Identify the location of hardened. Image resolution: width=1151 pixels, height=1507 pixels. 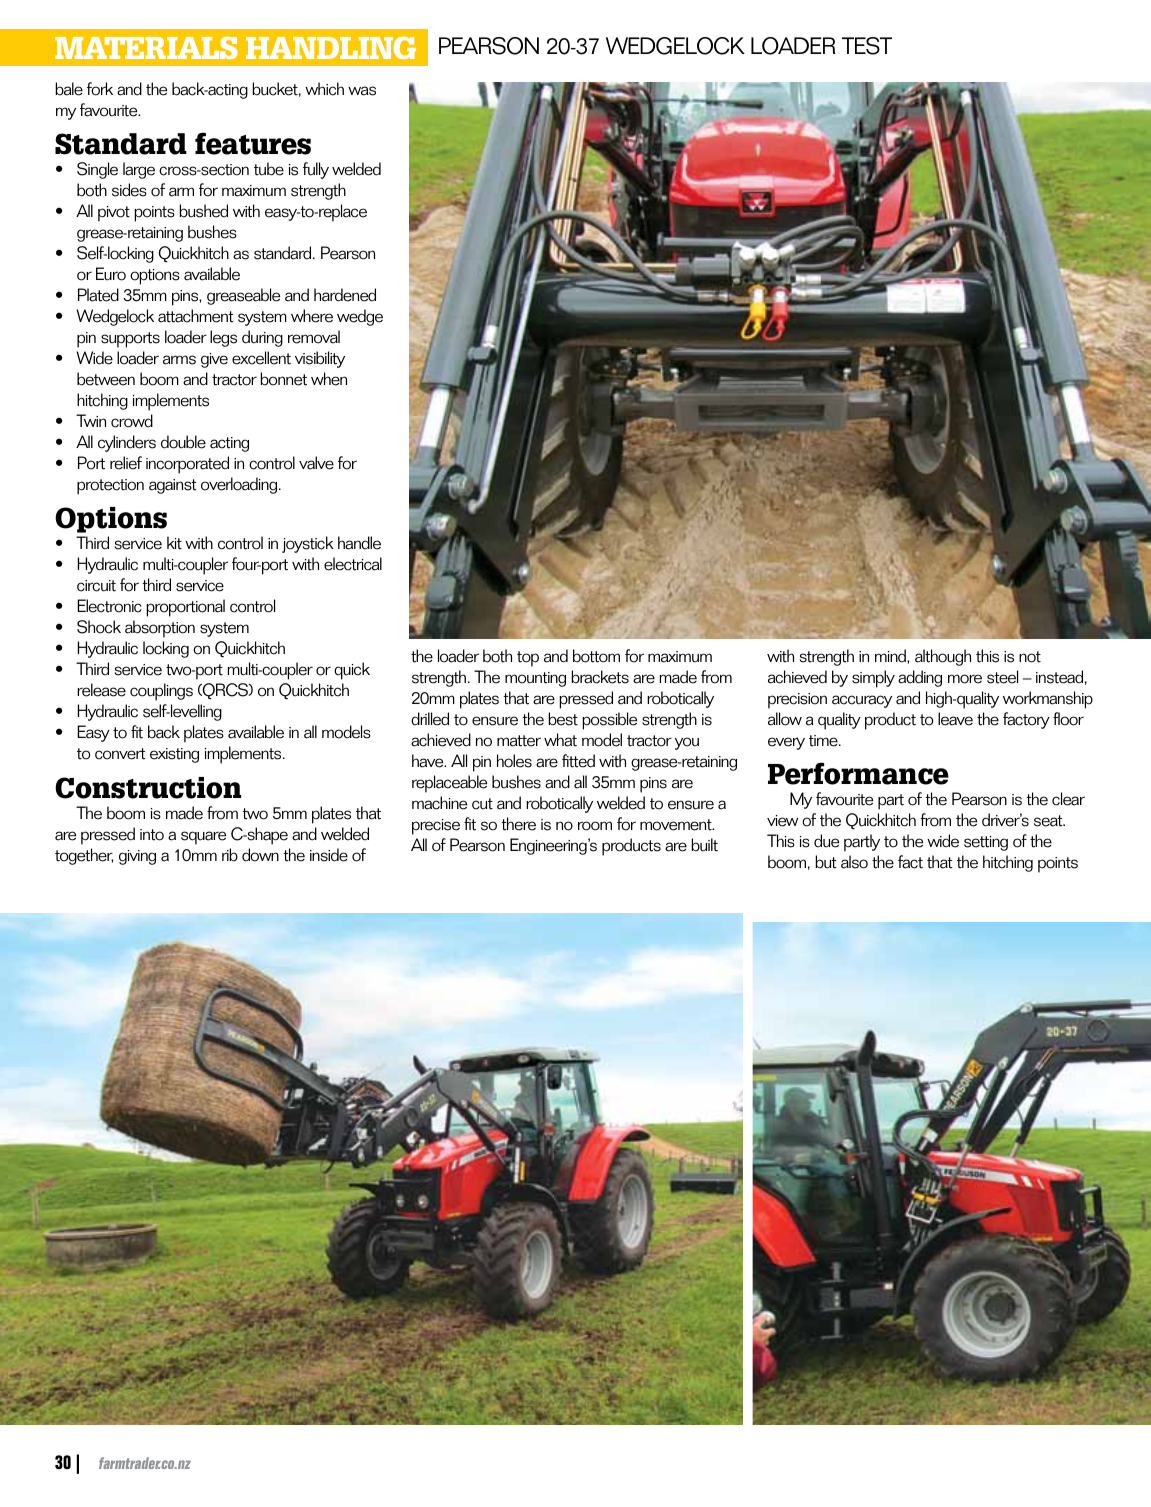
(345, 295).
